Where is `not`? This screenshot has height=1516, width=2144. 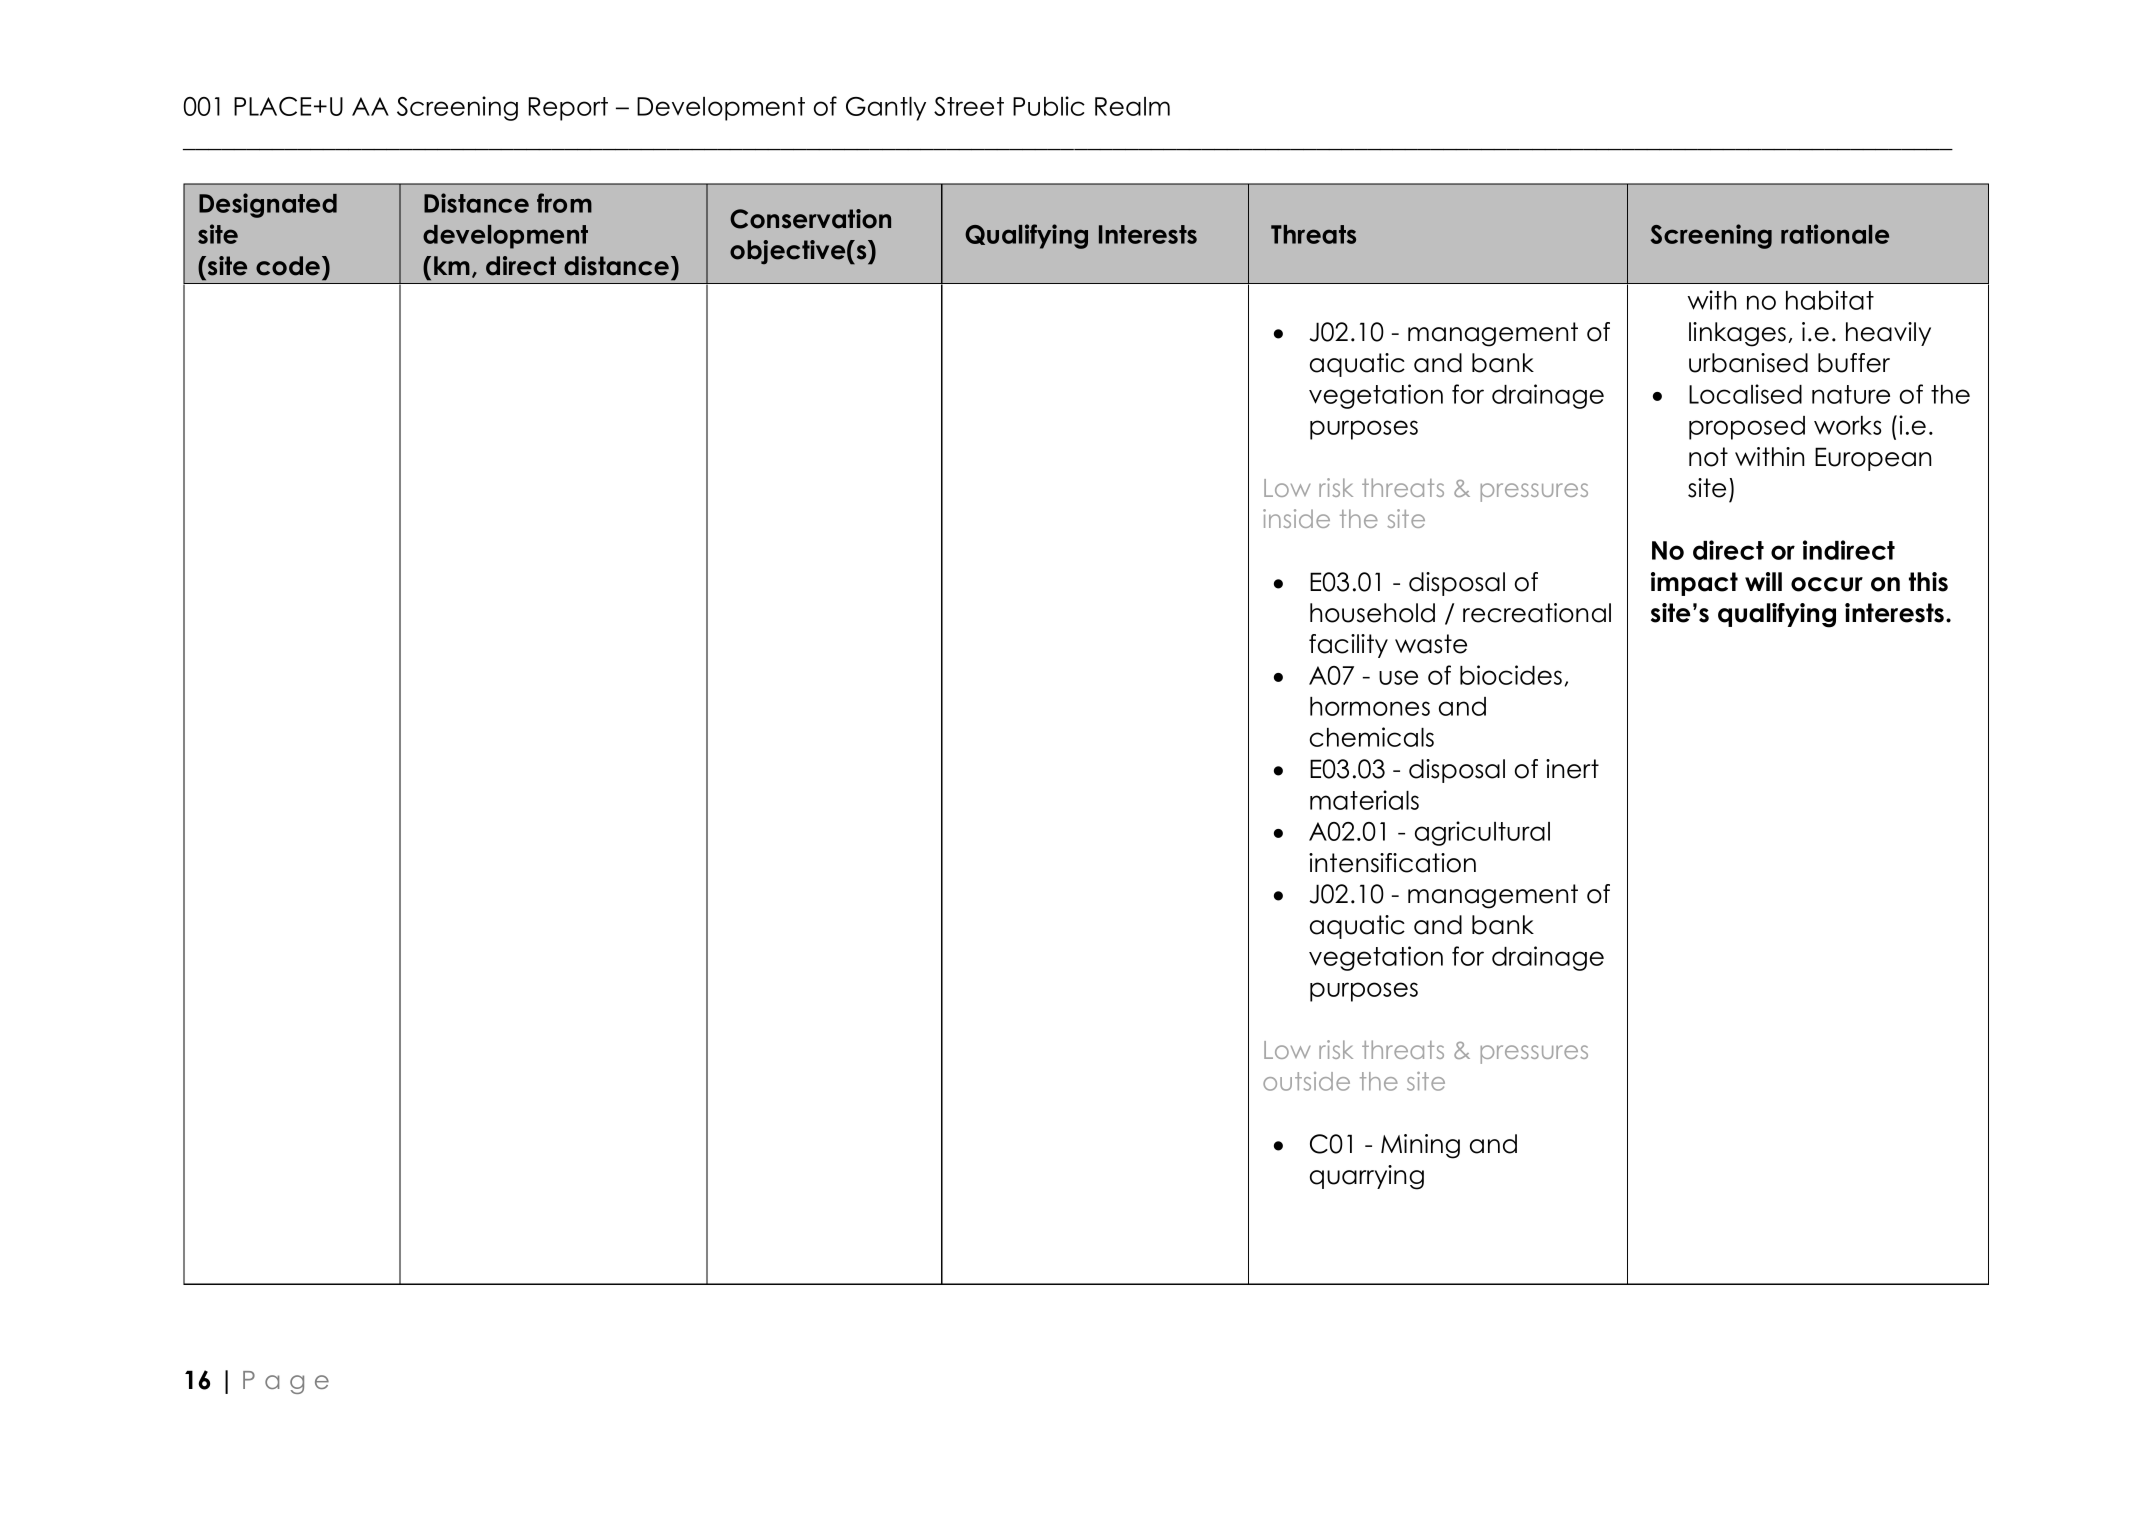 not is located at coordinates (1708, 457).
